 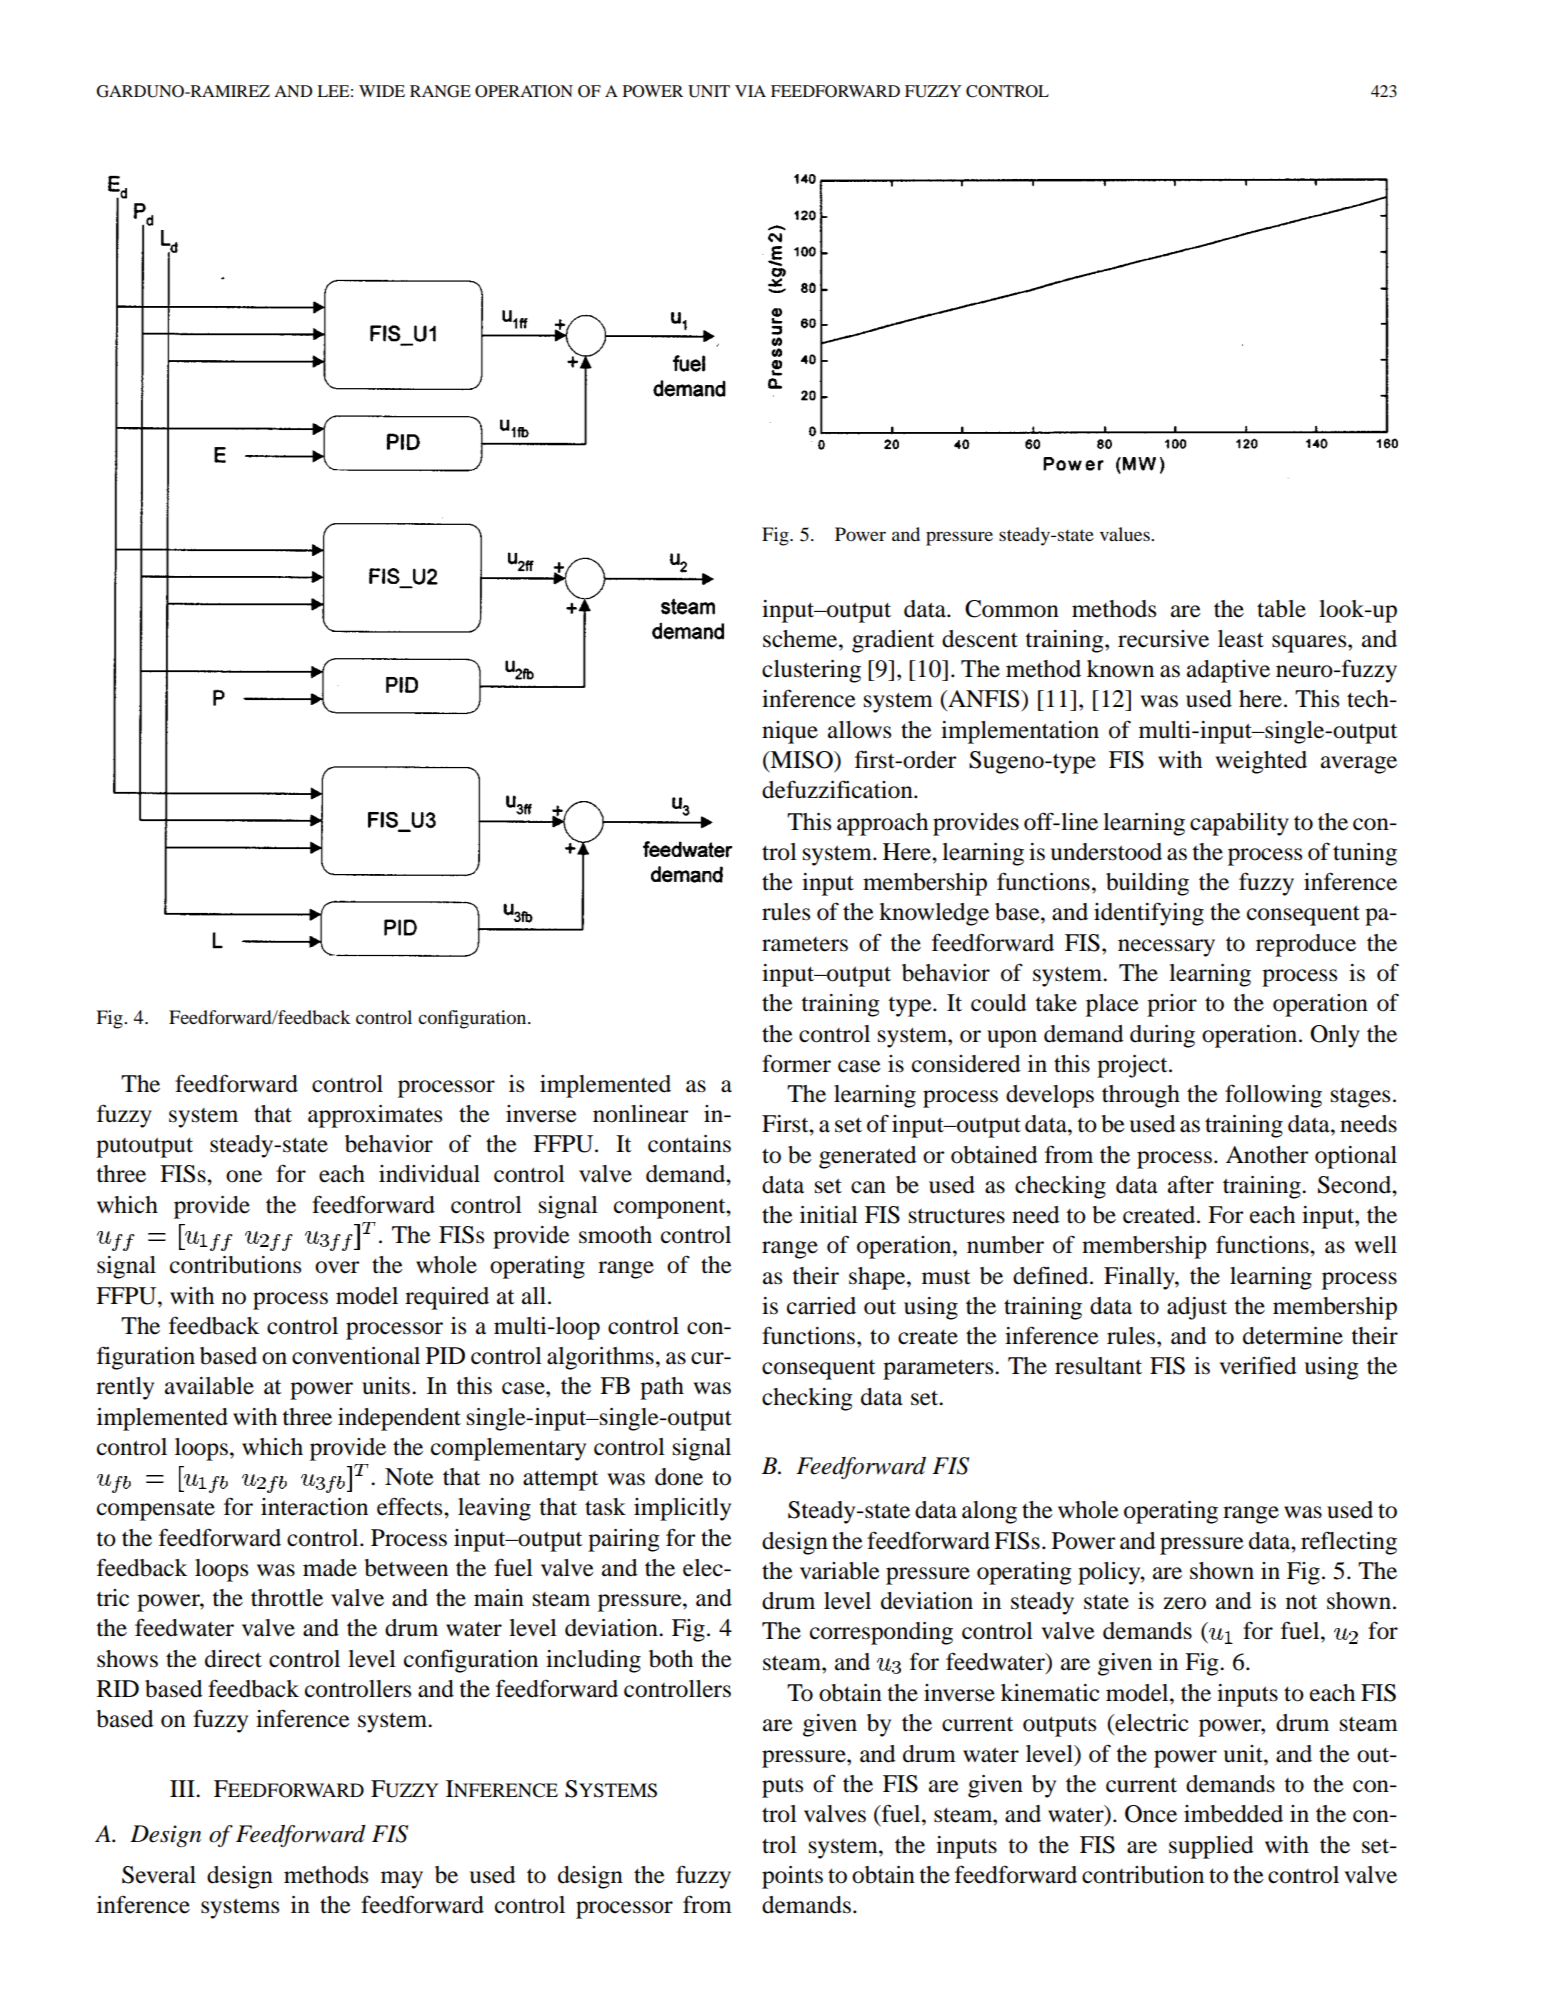 What do you see at coordinates (671, 1659) in the page?
I see `both` at bounding box center [671, 1659].
